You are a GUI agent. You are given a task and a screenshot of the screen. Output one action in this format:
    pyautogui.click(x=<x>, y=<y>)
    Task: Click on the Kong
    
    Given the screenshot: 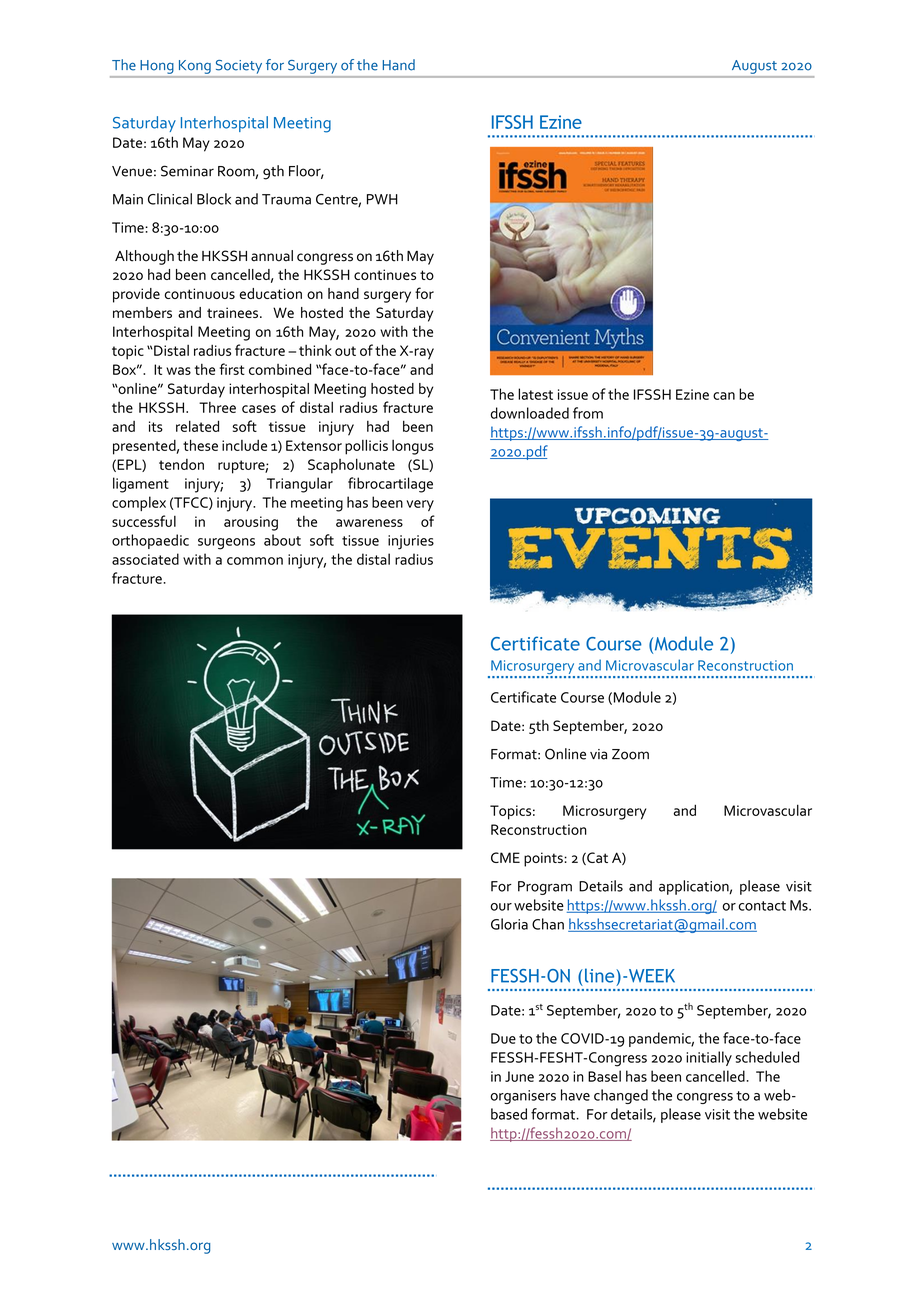 What is the action you would take?
    pyautogui.click(x=195, y=67)
